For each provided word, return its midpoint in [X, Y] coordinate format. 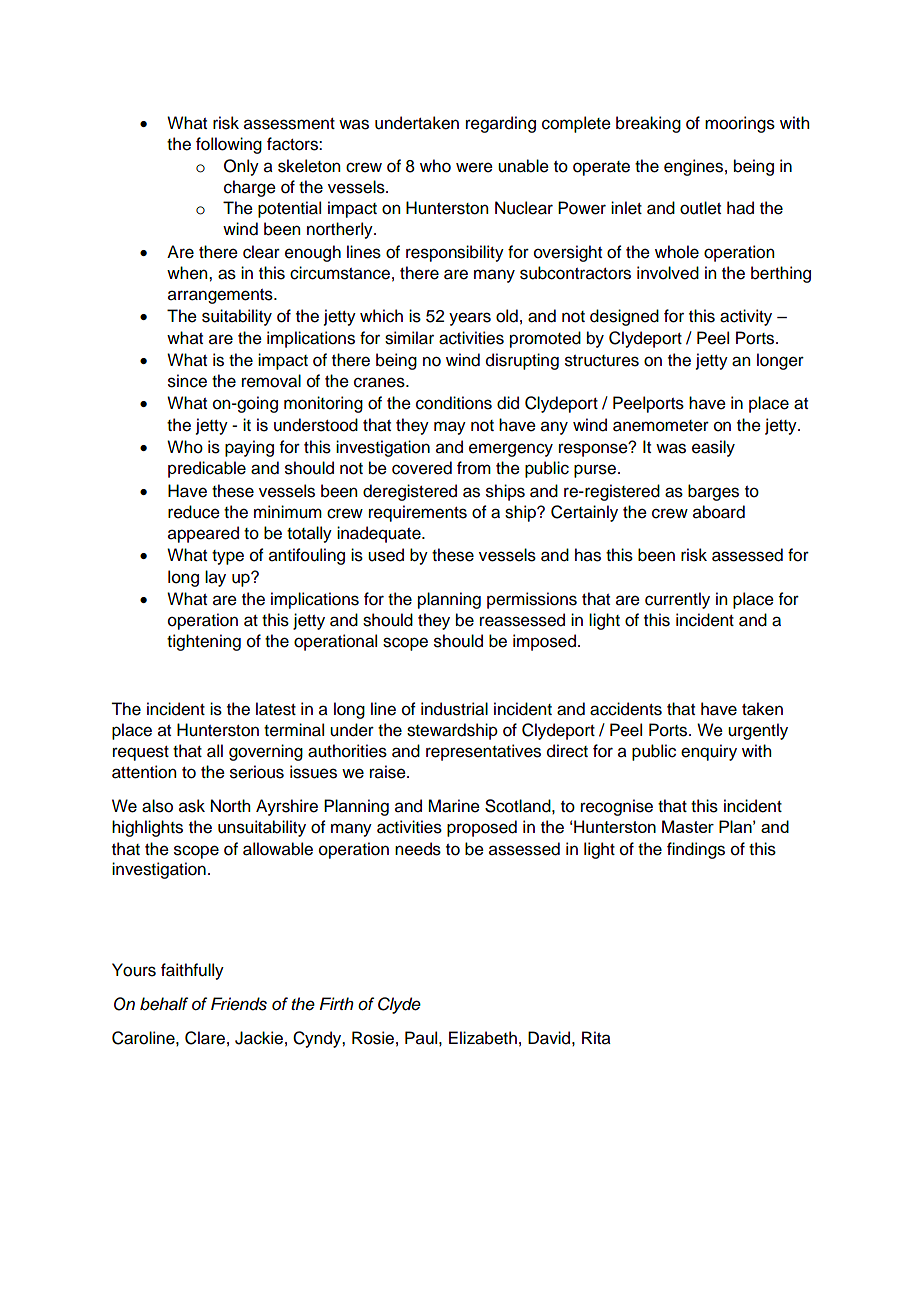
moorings [740, 124]
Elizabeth [483, 1038]
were [474, 167]
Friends [239, 1004]
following [229, 145]
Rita [596, 1038]
